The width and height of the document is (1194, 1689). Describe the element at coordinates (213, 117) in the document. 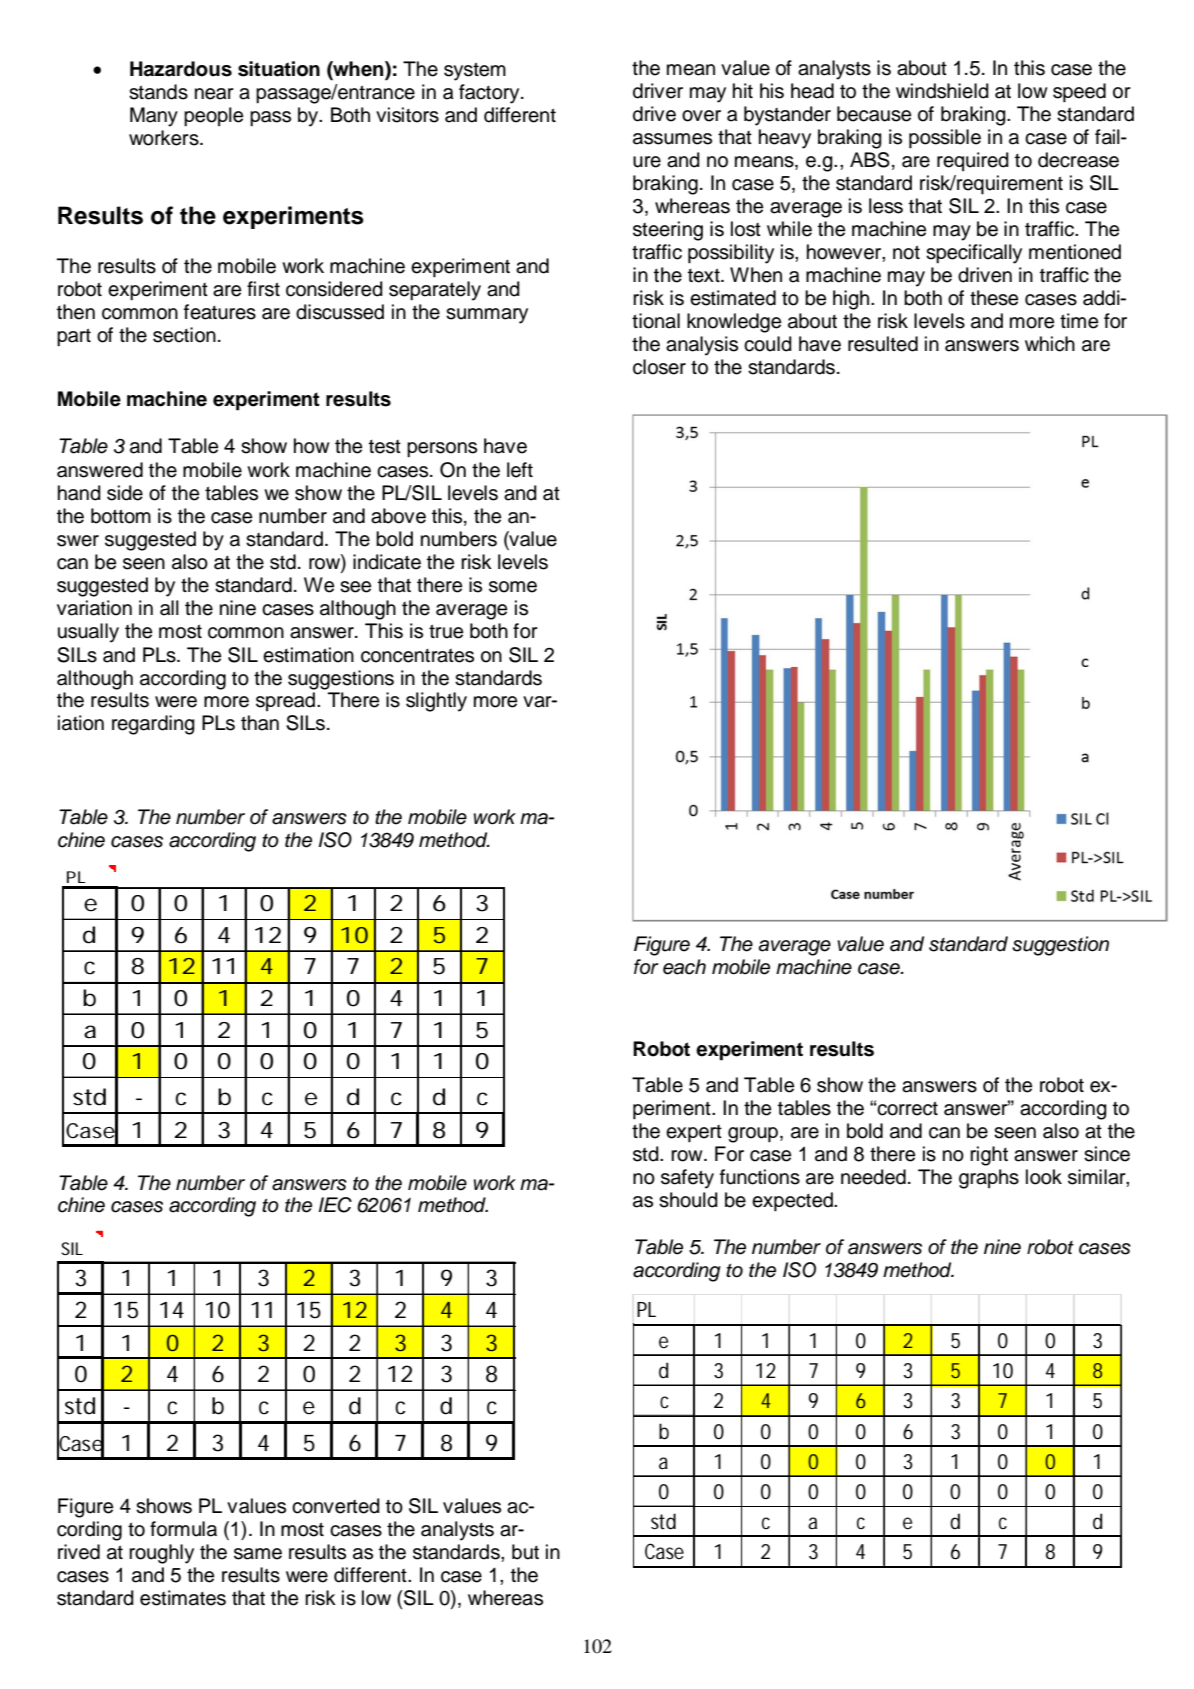

I see `people` at that location.
